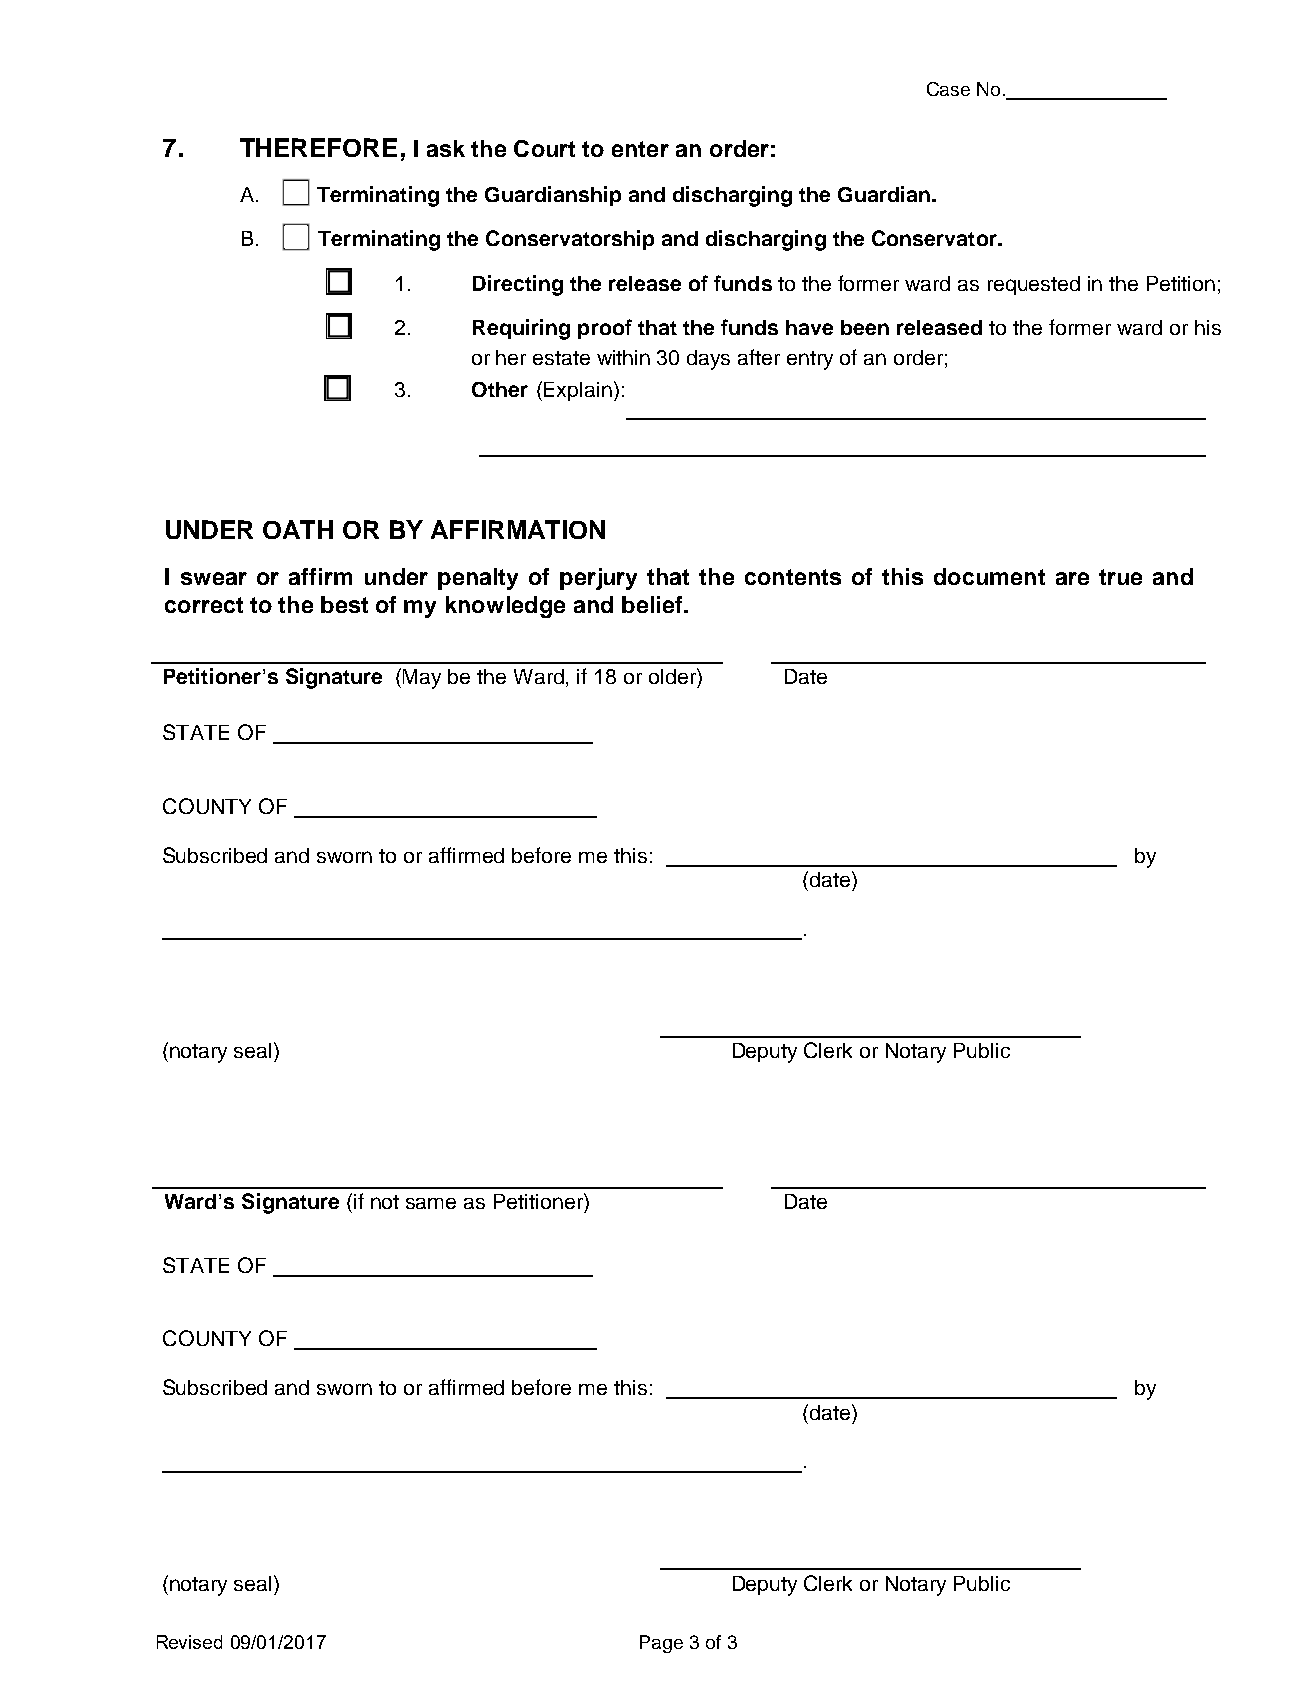 This document has width=1314, height=1700. Describe the element at coordinates (948, 89) in the document. I see `Case` at that location.
